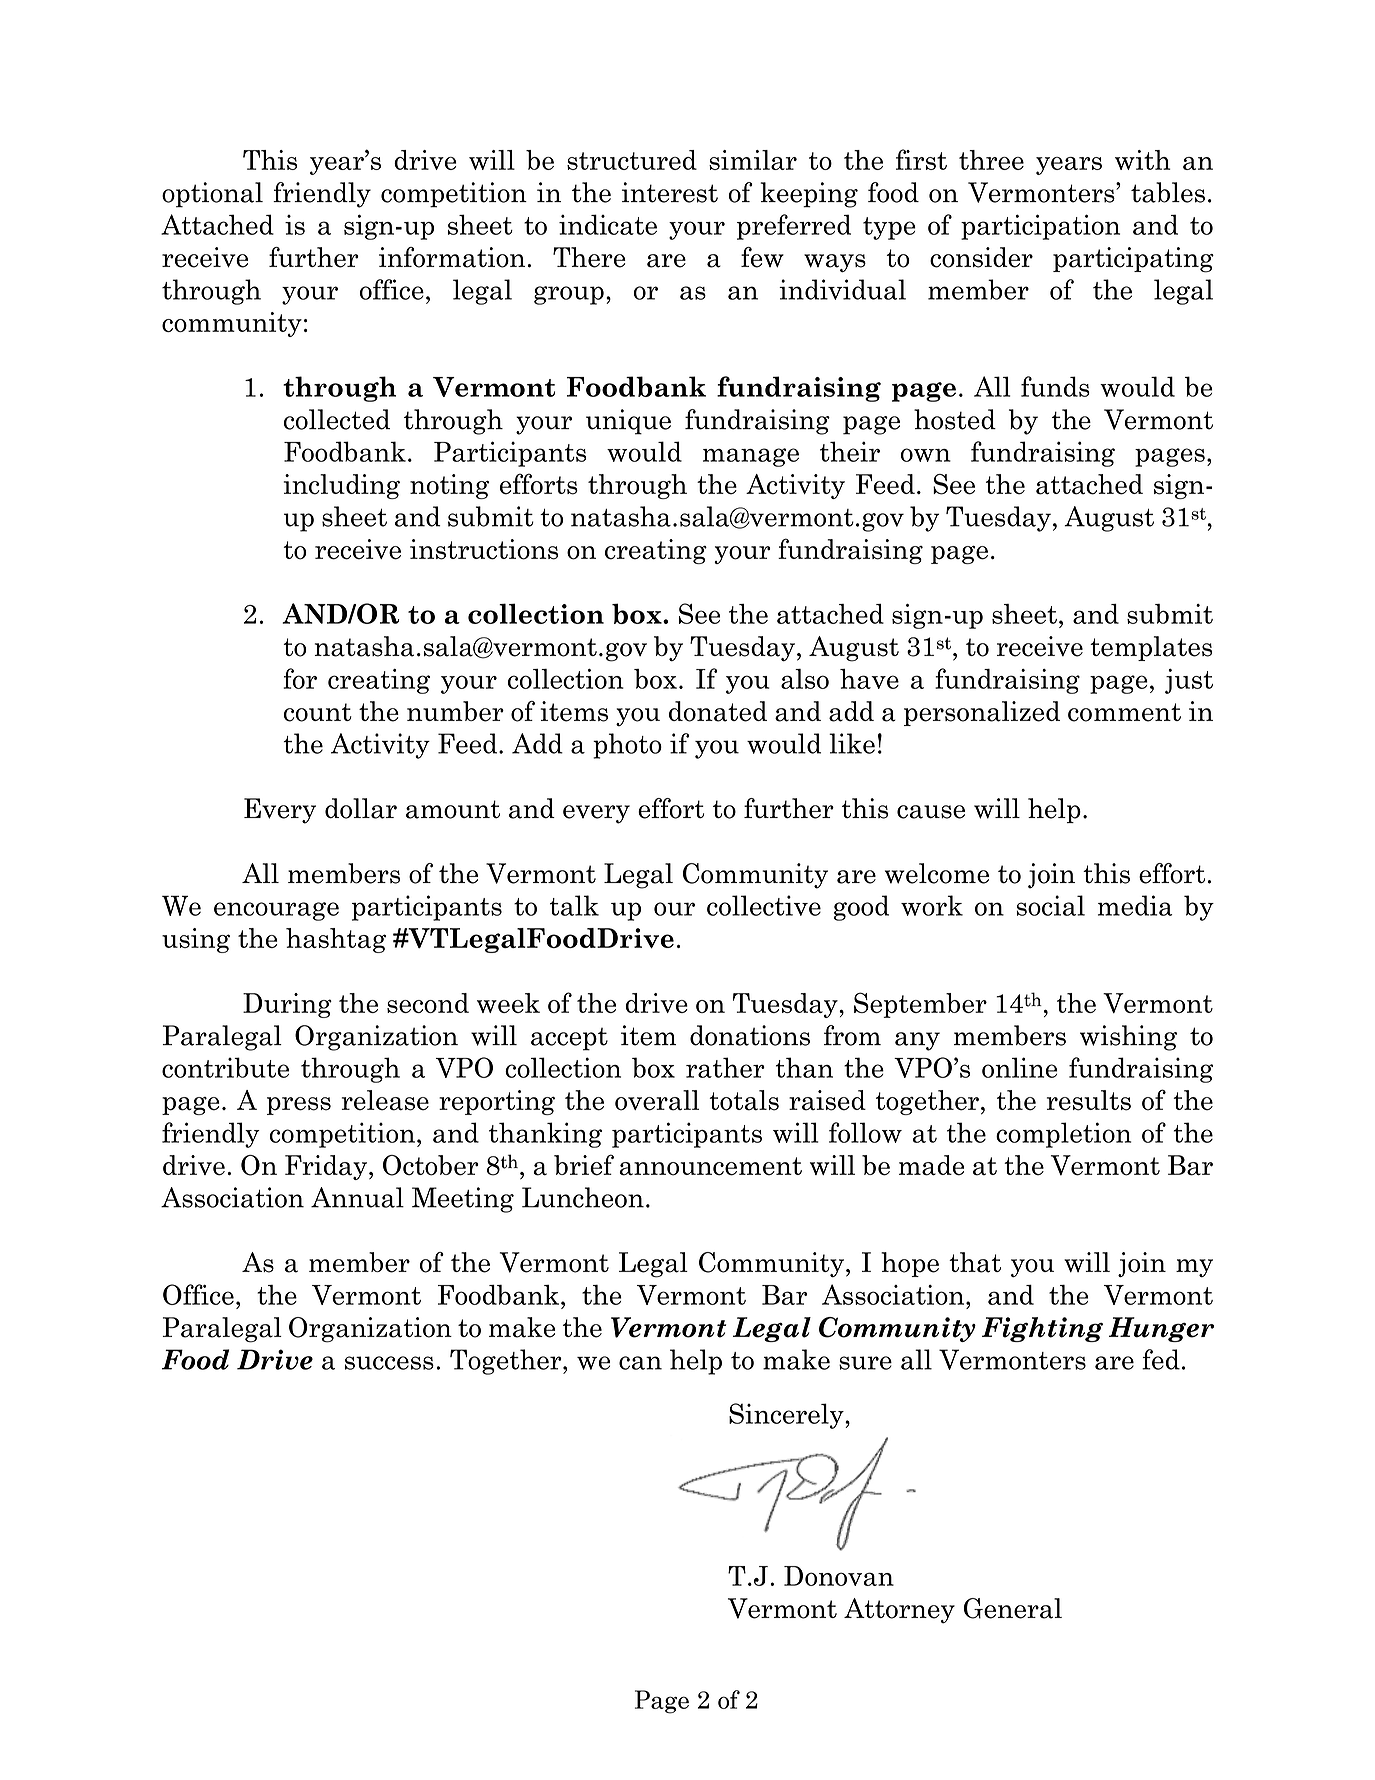 The width and height of the screenshot is (1375, 1780). What do you see at coordinates (276, 911) in the screenshot?
I see `encourage` at bounding box center [276, 911].
